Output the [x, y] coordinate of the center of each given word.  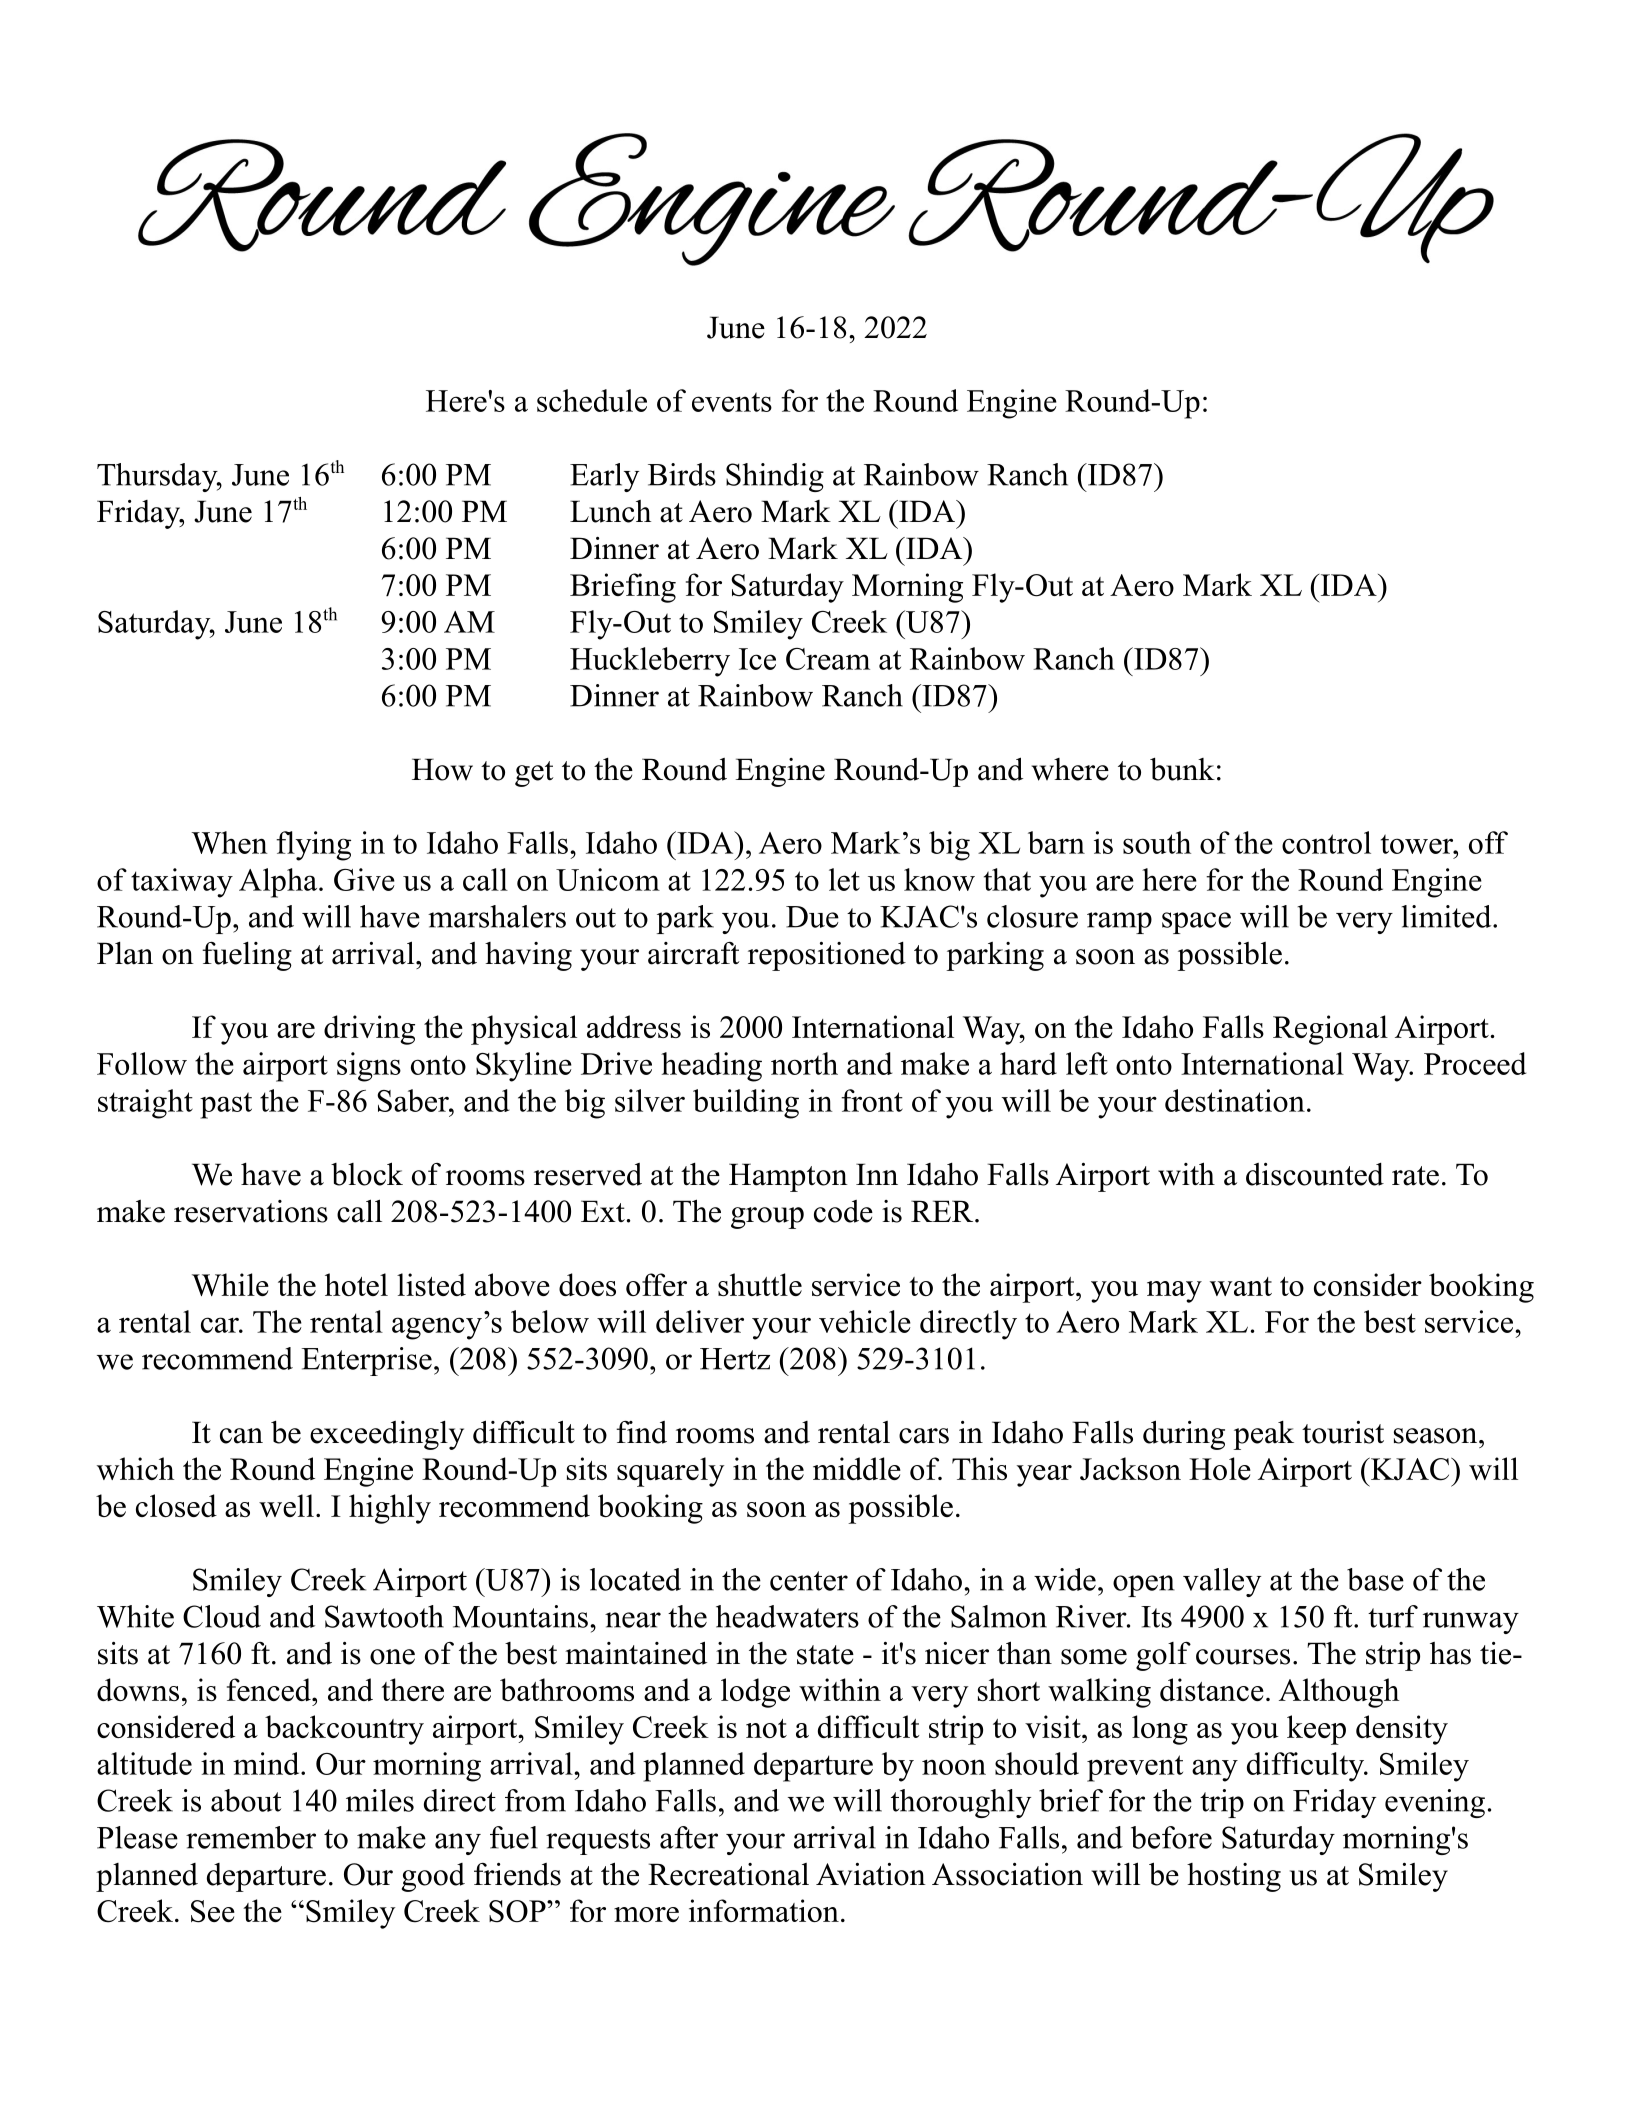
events [732, 402]
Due [812, 917]
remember [251, 1837]
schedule [592, 400]
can [241, 1436]
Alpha [279, 883]
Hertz [735, 1359]
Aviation [871, 1874]
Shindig [775, 477]
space [1196, 923]
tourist [1343, 1432]
